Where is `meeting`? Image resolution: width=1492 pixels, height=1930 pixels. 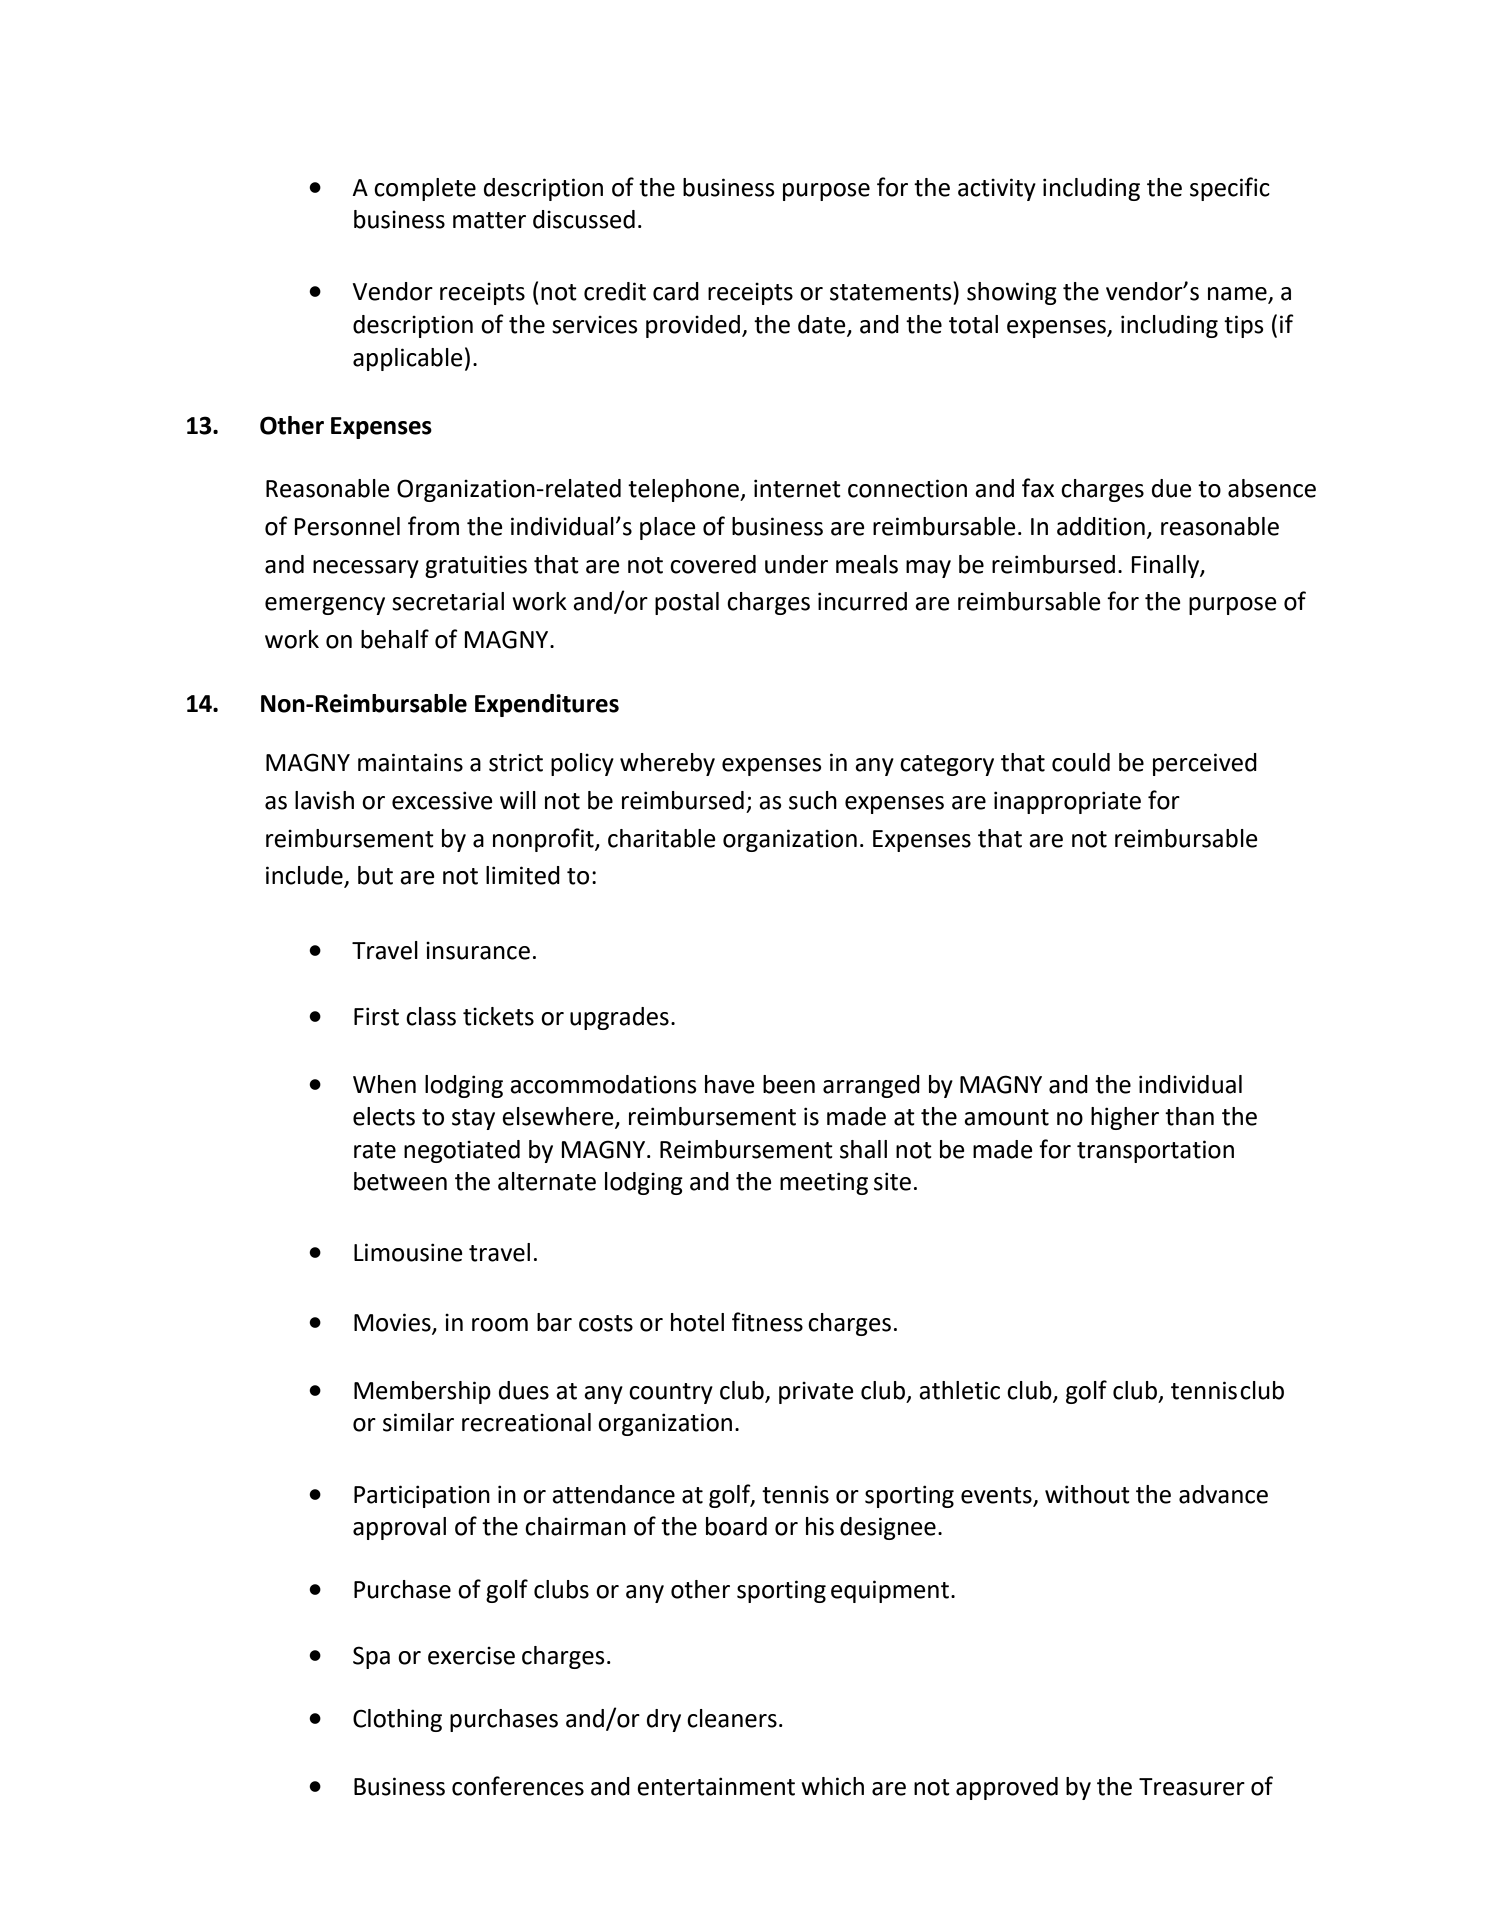
meeting is located at coordinates (824, 1183).
